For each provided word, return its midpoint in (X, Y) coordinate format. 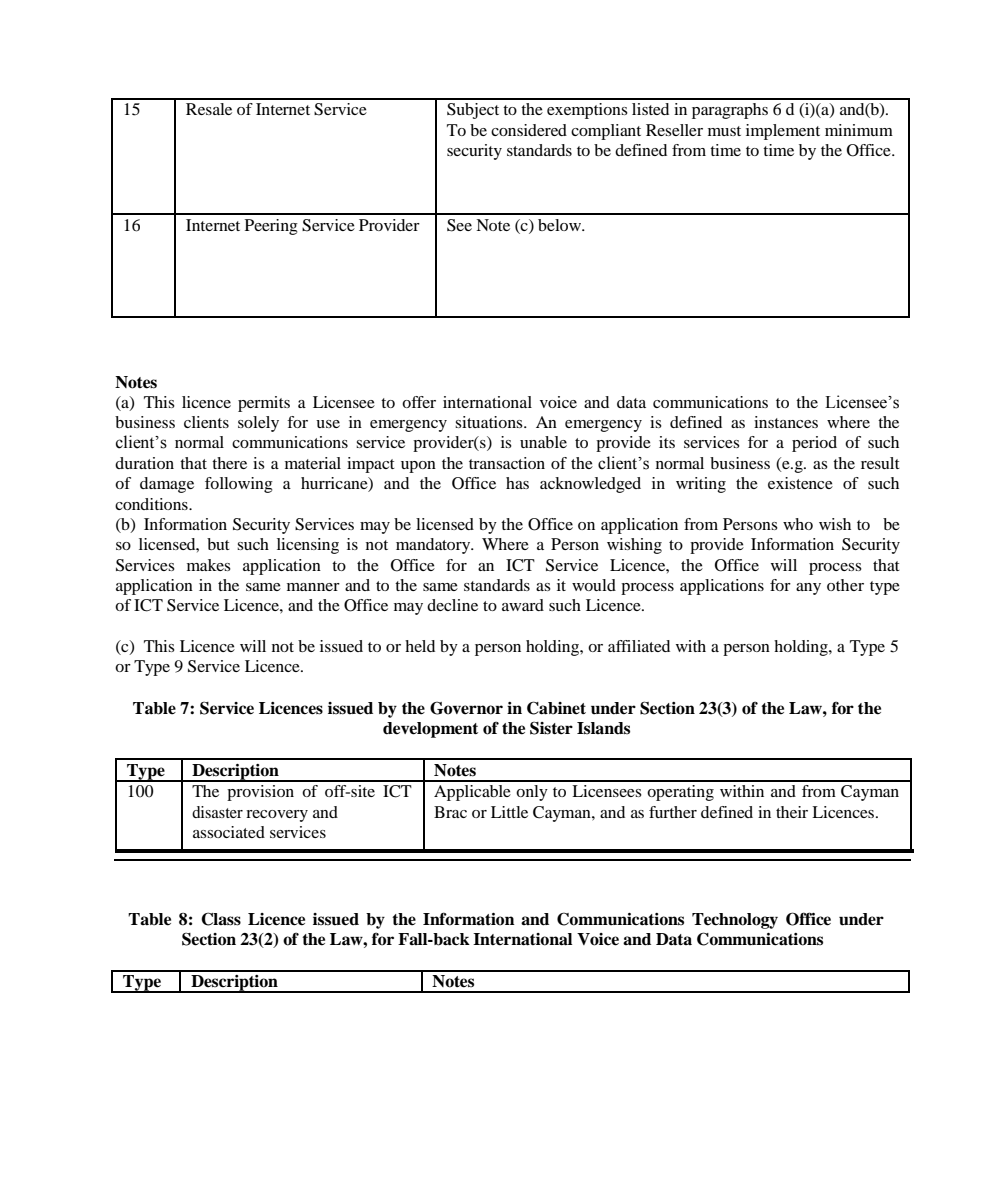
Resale (209, 109)
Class (221, 919)
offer (419, 402)
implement (783, 132)
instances (786, 422)
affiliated (639, 646)
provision (260, 793)
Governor (466, 708)
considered (529, 130)
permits (264, 404)
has (517, 483)
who (798, 524)
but (218, 544)
